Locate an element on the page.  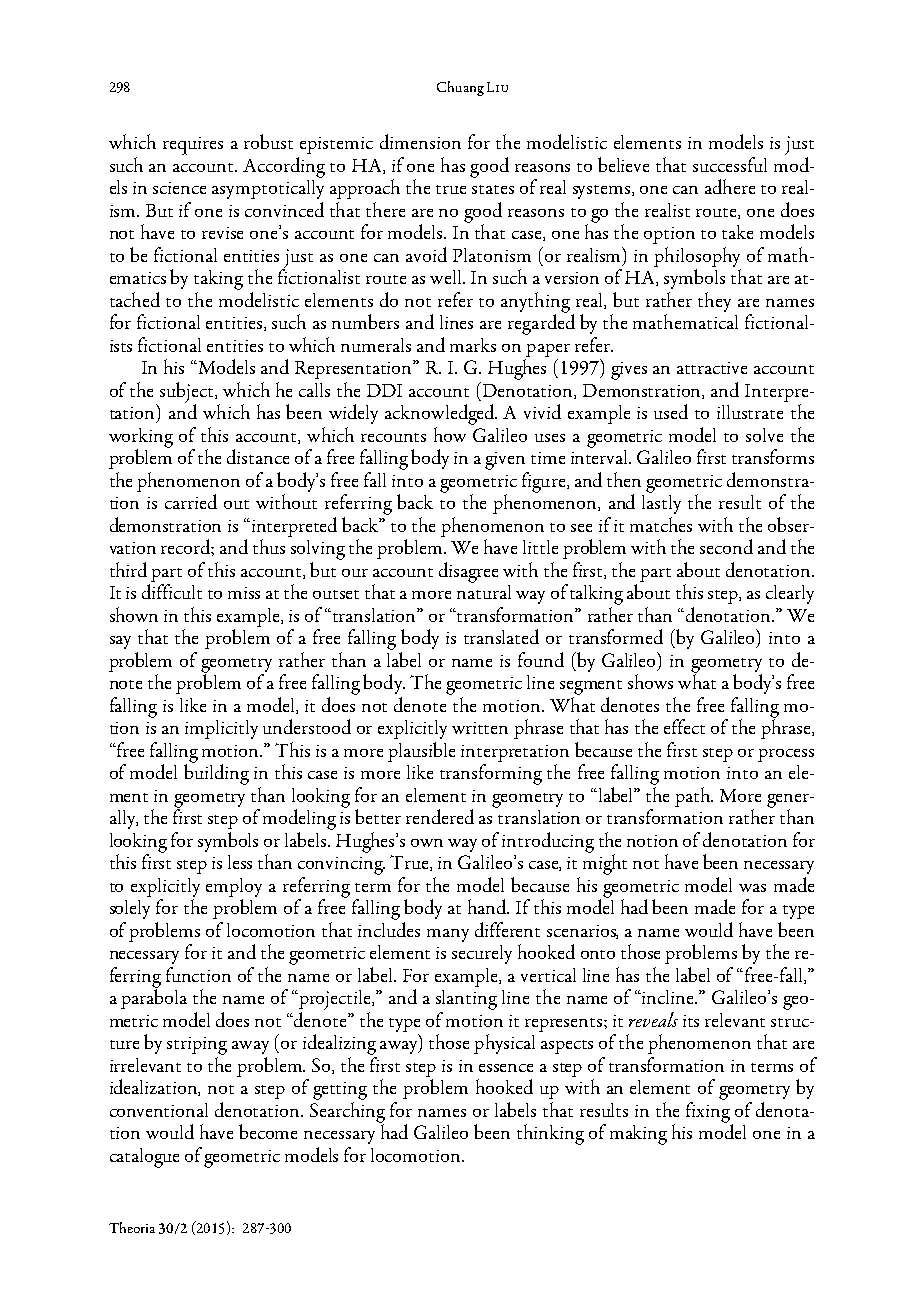
building is located at coordinates (216, 773).
